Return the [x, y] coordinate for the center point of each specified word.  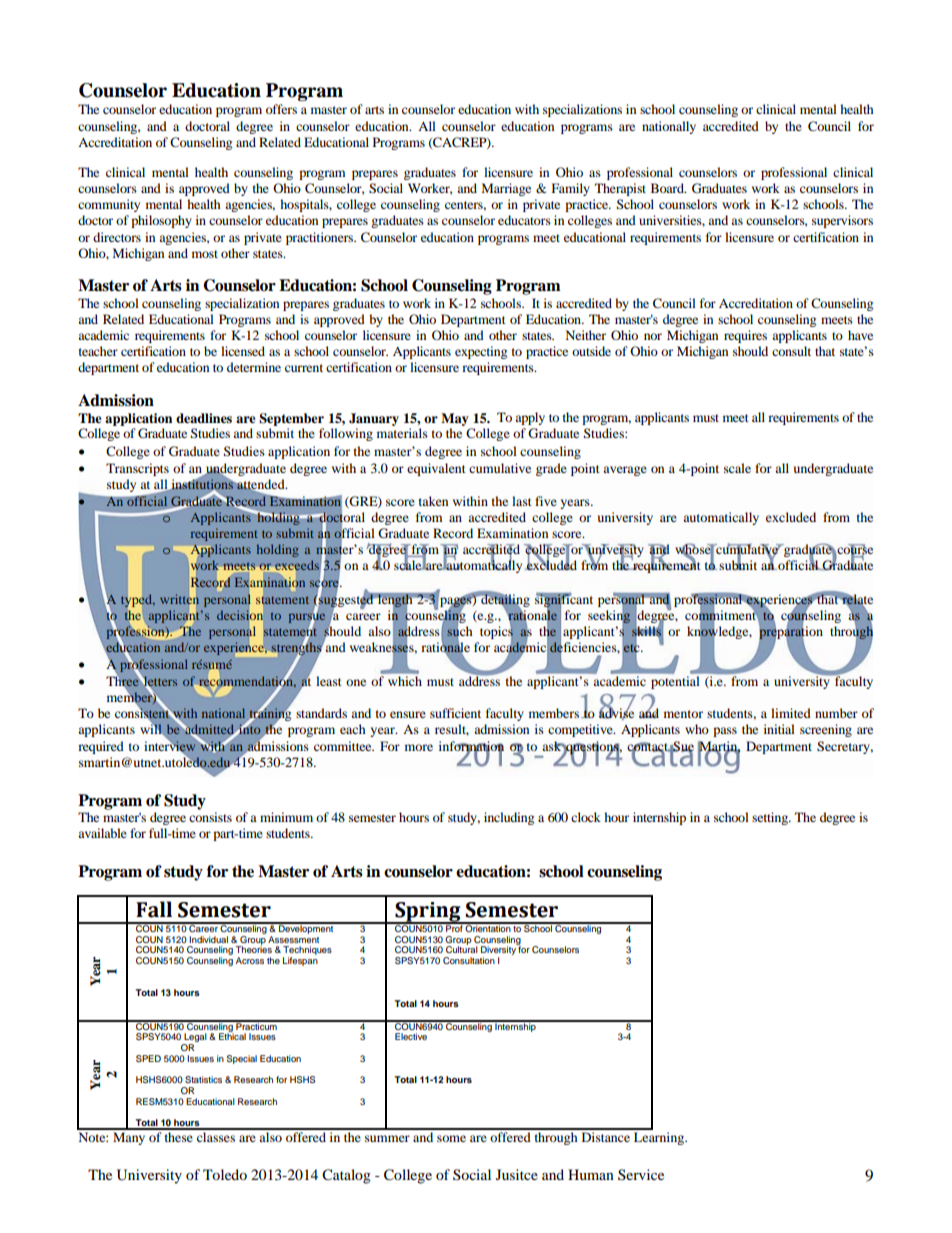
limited [791, 713]
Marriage [506, 189]
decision [240, 615]
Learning [660, 1138]
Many [129, 1138]
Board [668, 188]
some [451, 1138]
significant [564, 600]
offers [281, 109]
